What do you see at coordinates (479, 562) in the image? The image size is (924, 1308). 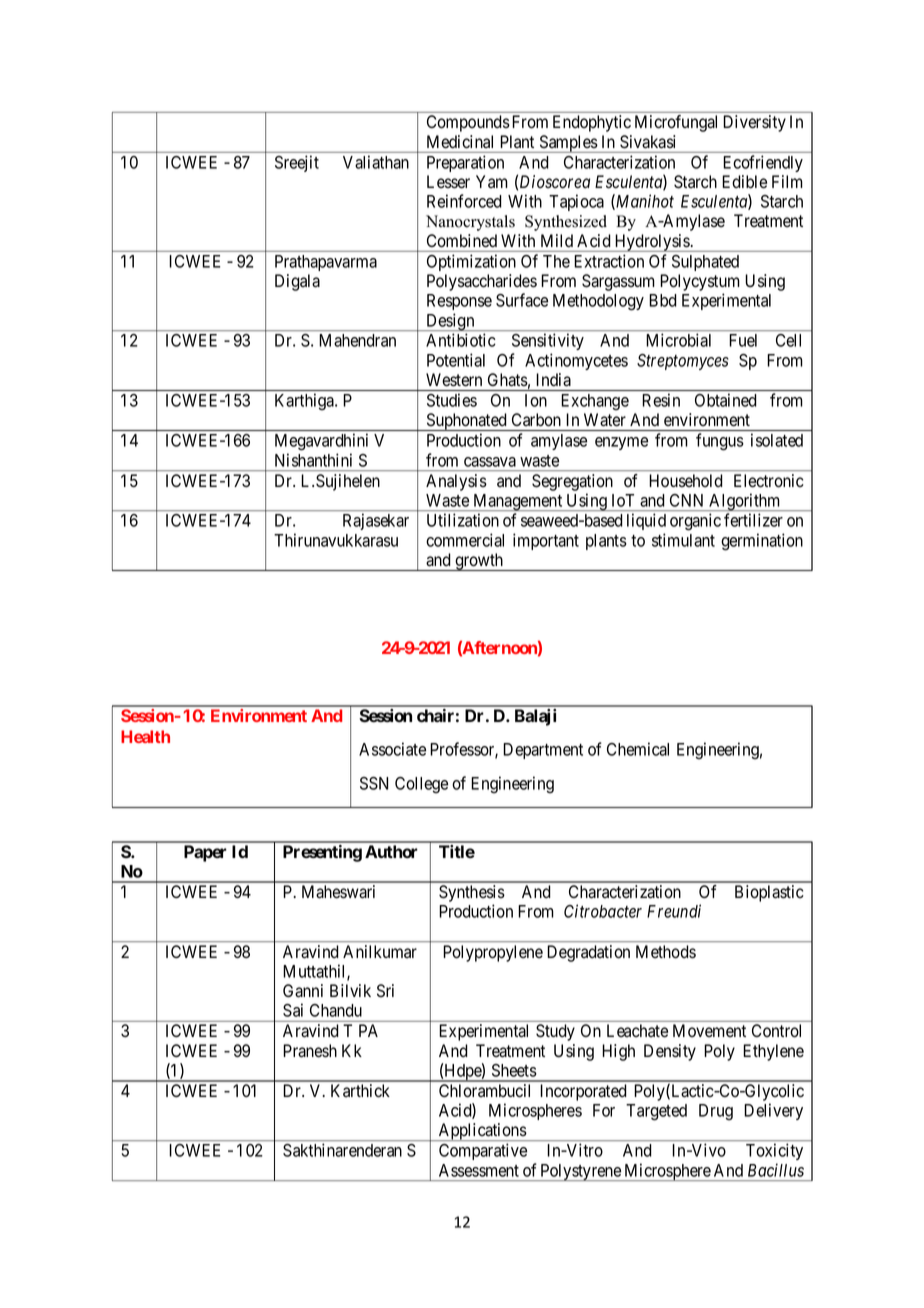 I see `growth` at bounding box center [479, 562].
